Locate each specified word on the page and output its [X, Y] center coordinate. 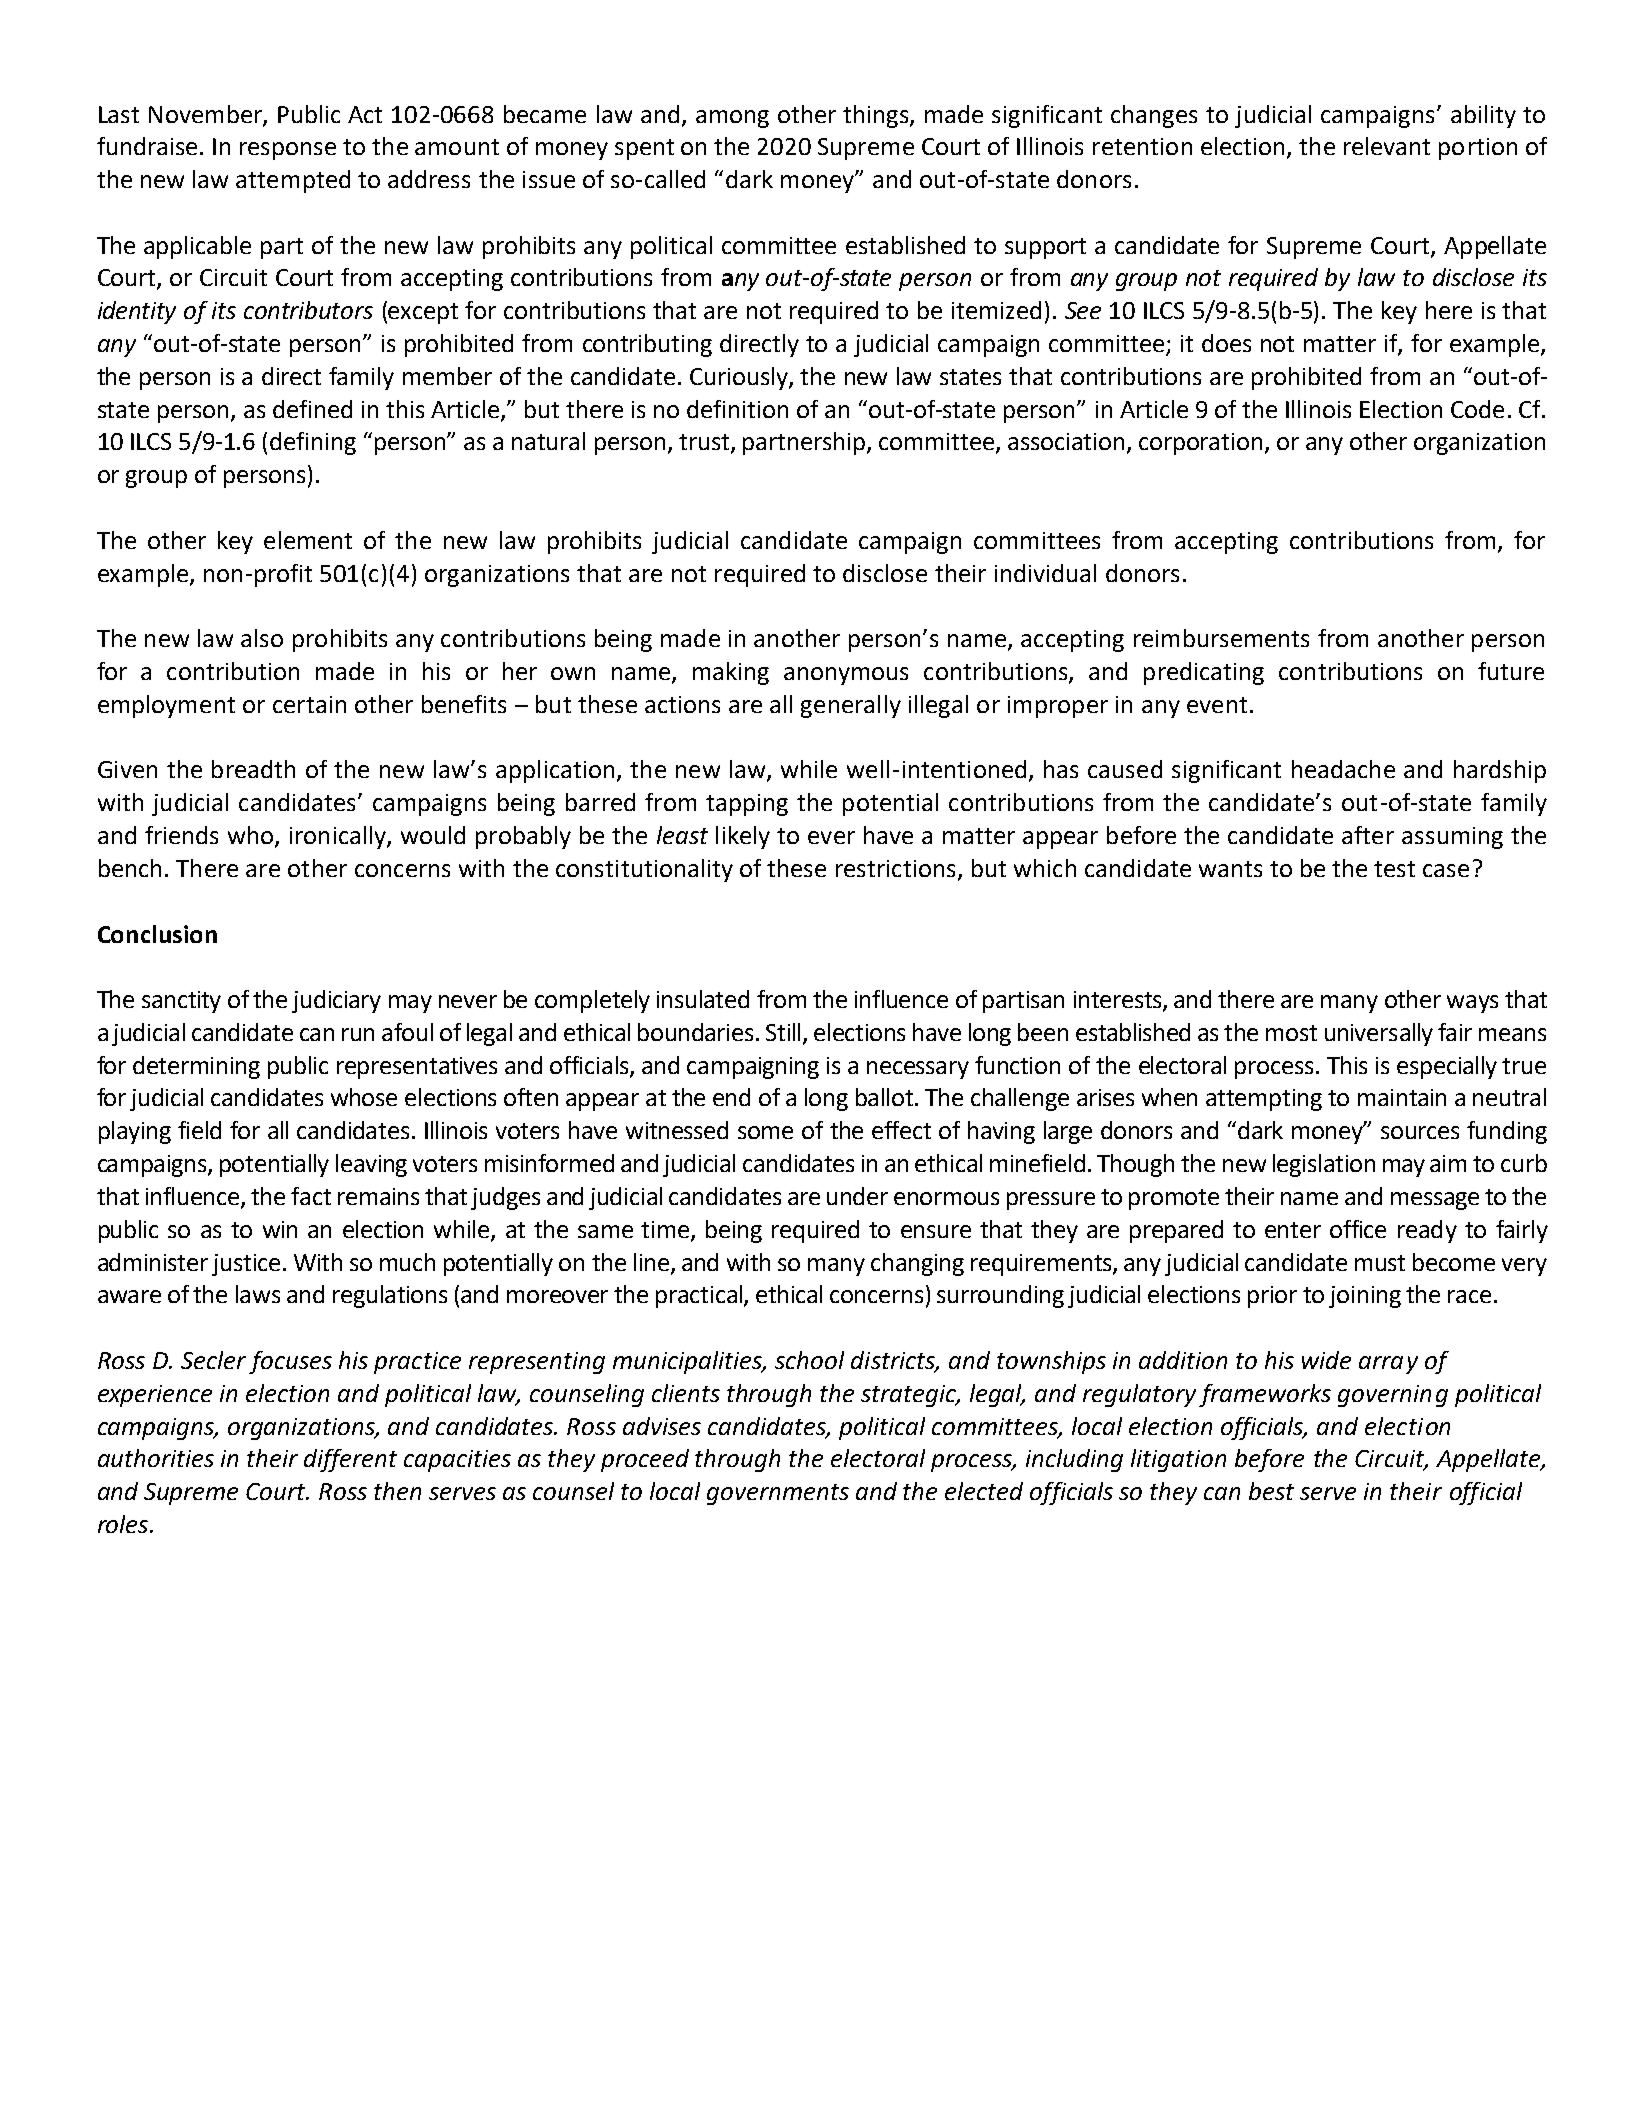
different [350, 1460]
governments [778, 1494]
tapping [747, 805]
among [732, 119]
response [288, 151]
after [1368, 835]
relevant [1387, 146]
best [1271, 1491]
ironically [339, 837]
